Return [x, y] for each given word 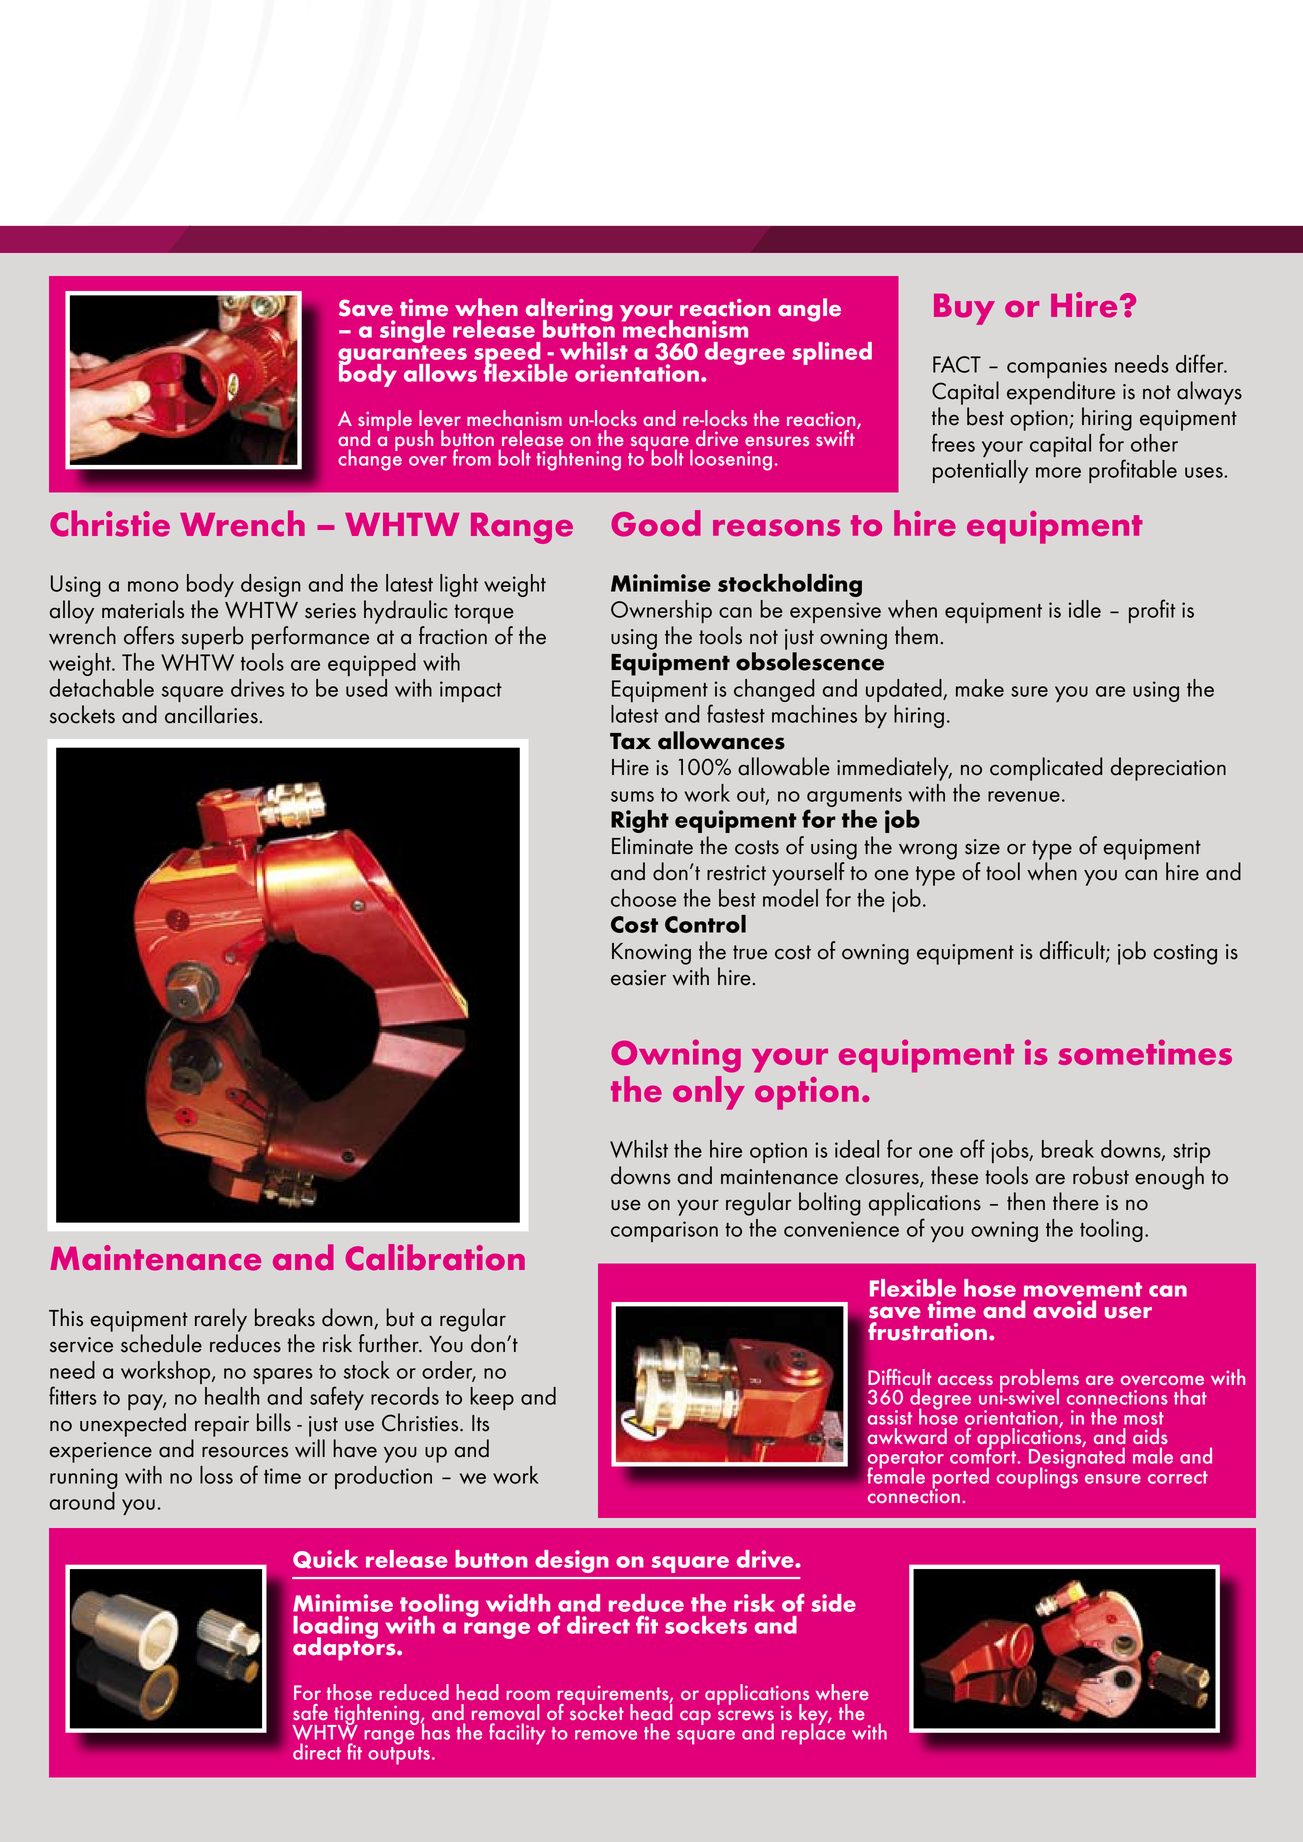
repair [222, 1426]
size [982, 847]
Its [480, 1423]
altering [569, 311]
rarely [221, 1320]
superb [213, 638]
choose [643, 898]
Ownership [661, 611]
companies [1057, 367]
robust [1101, 1175]
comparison [664, 1231]
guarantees [402, 356]
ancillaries [212, 714]
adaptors [345, 1648]
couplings [1037, 1477]
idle [1085, 609]
